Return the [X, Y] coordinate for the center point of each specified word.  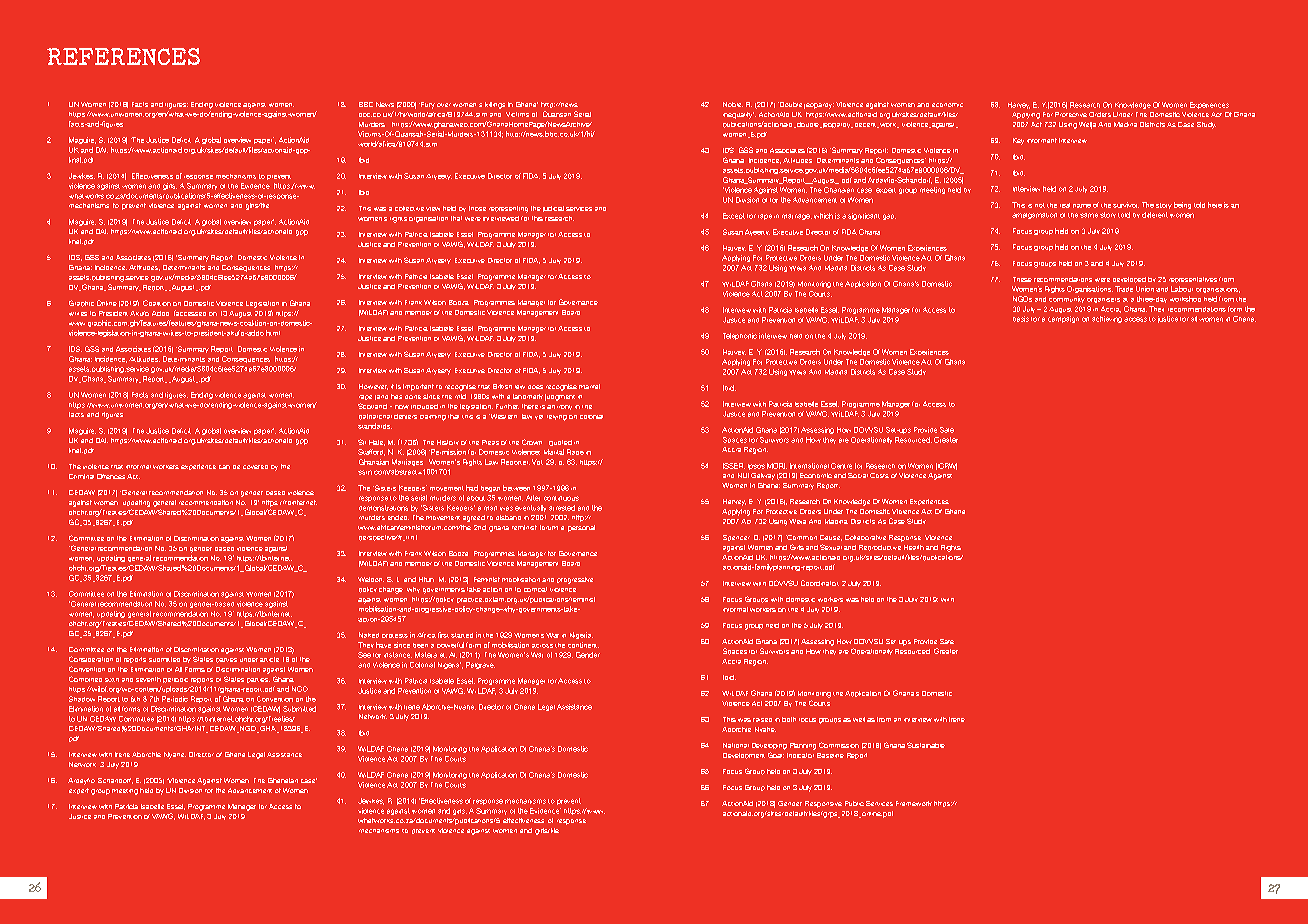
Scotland [372, 406]
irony [564, 407]
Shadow [82, 699]
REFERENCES [123, 56]
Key [1018, 141]
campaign [1063, 319]
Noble [733, 104]
